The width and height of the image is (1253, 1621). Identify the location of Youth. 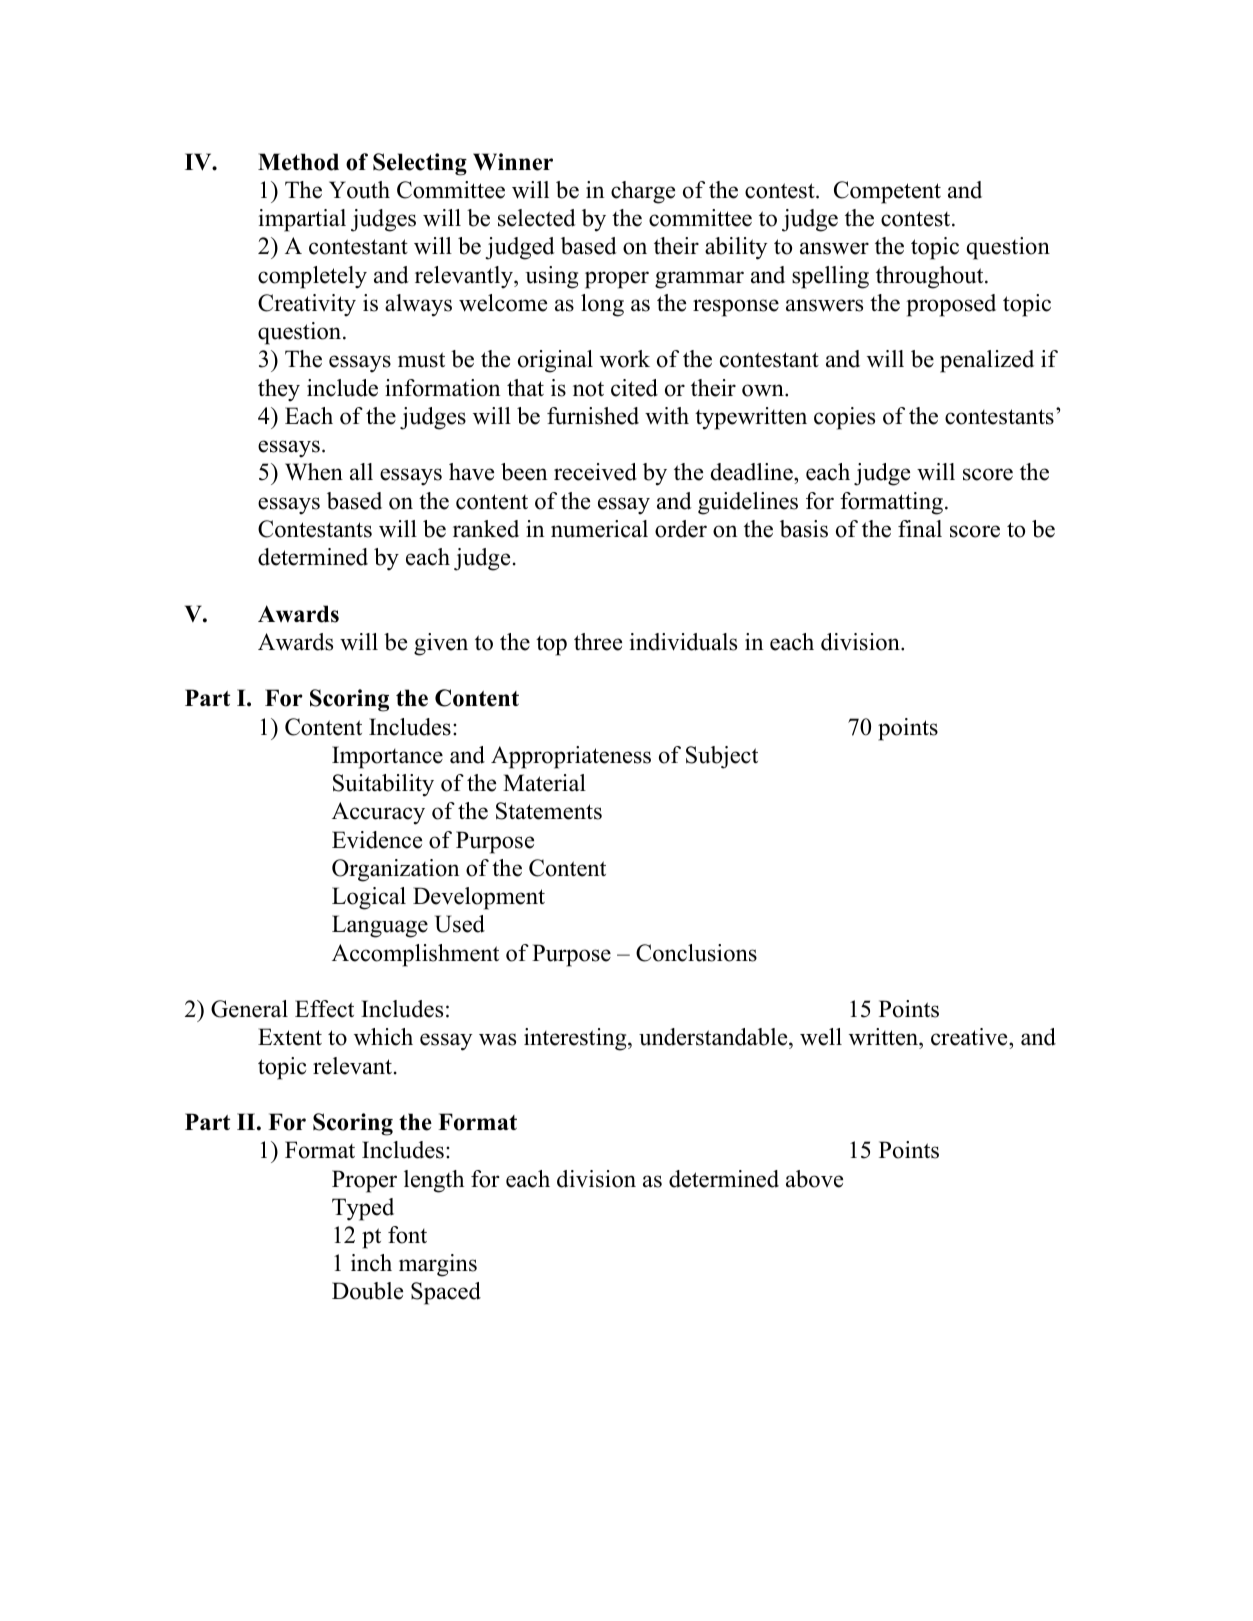
(359, 190).
